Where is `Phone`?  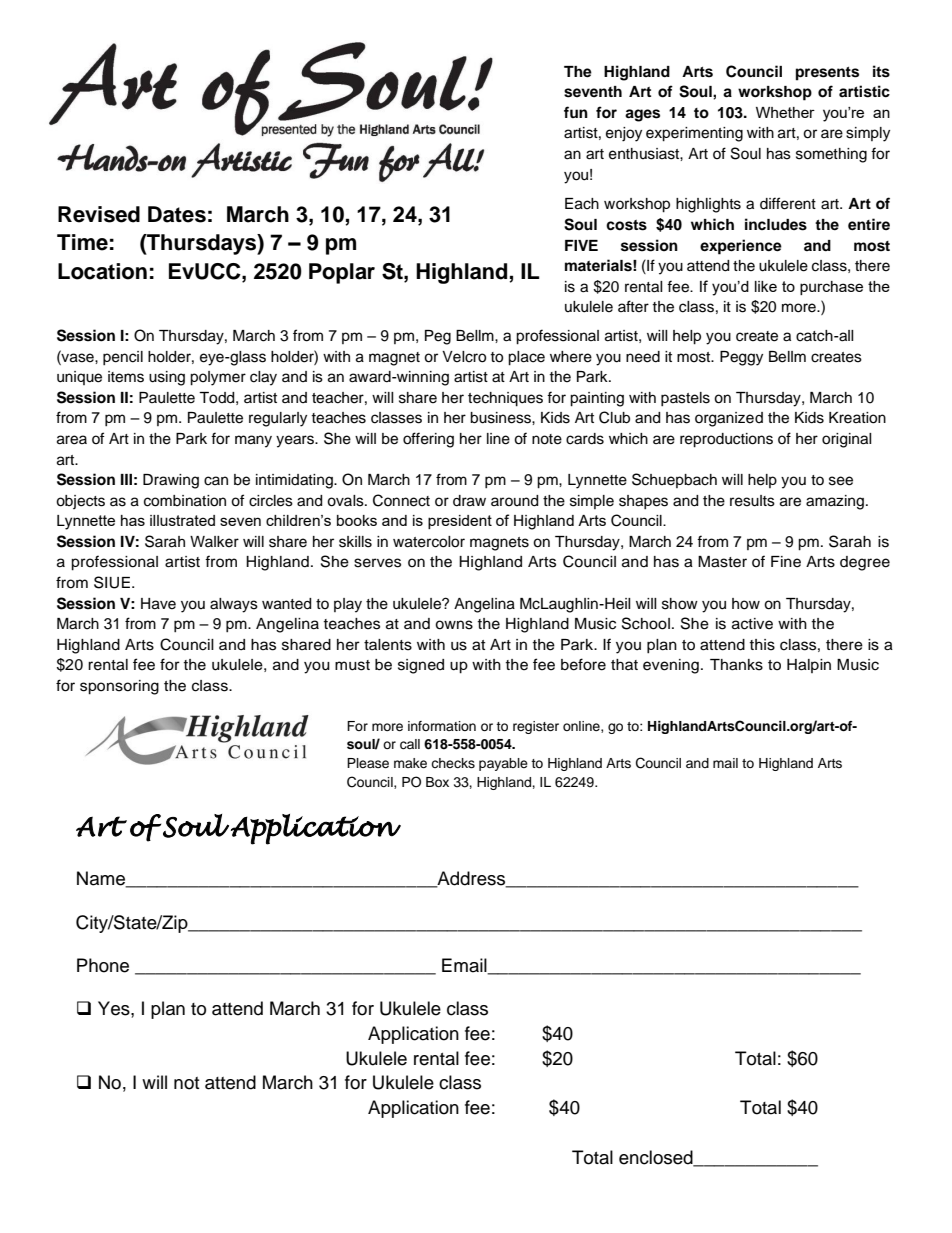
Phone is located at coordinates (103, 965).
